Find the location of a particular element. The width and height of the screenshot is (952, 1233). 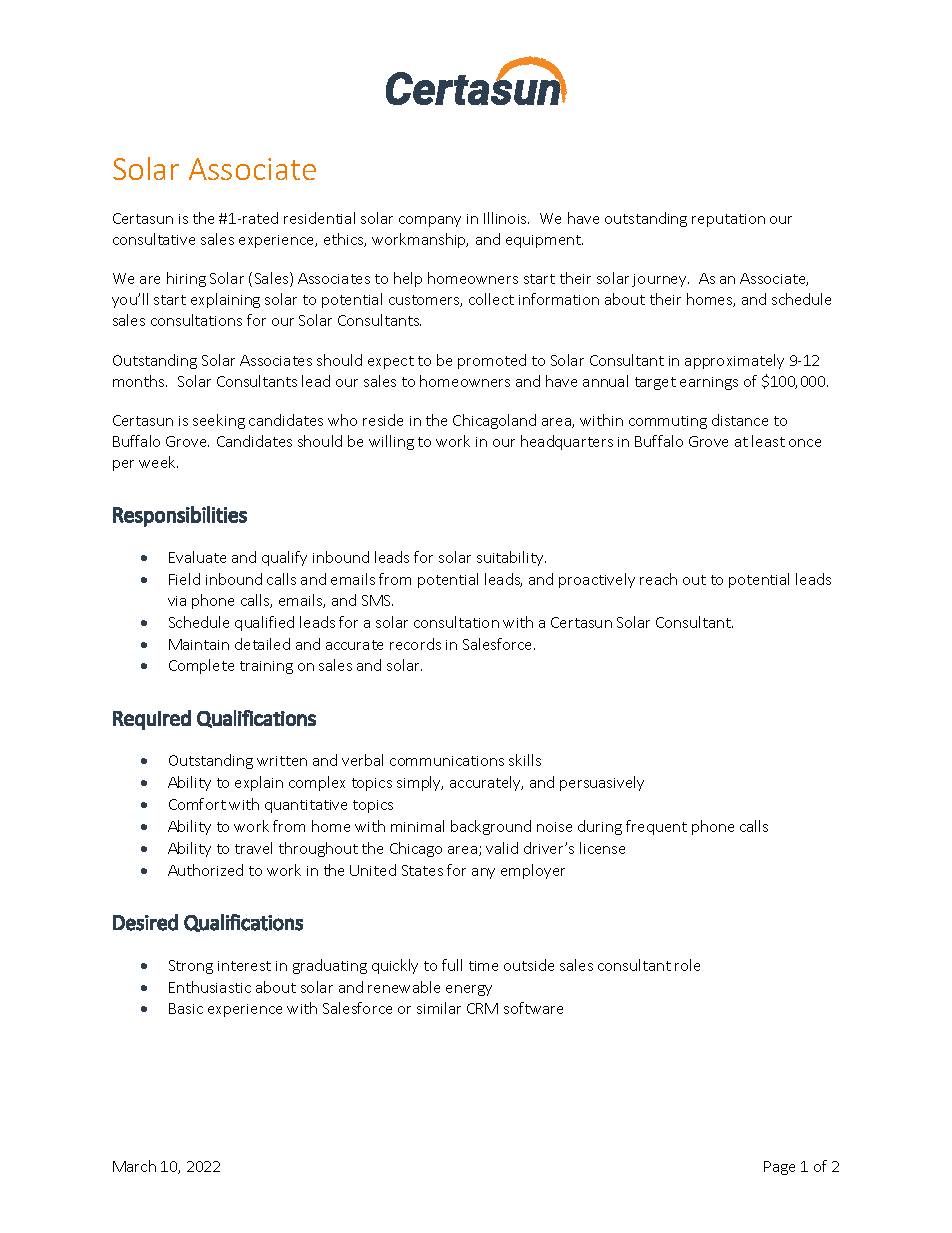

hiring is located at coordinates (186, 279).
